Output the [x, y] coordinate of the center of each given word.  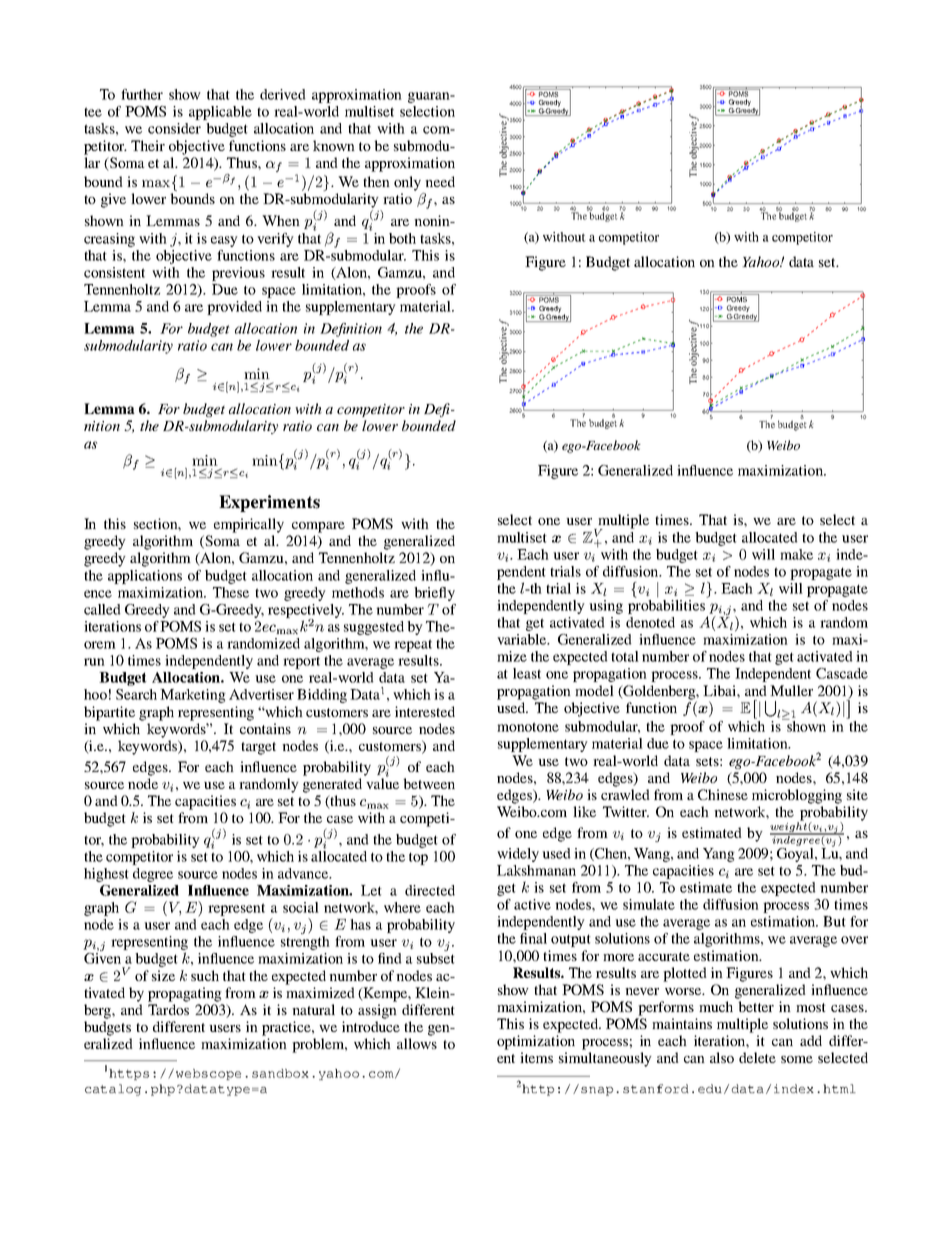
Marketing [193, 696]
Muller [791, 690]
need [440, 181]
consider [174, 128]
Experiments [269, 503]
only [407, 183]
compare [318, 527]
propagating [185, 994]
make [796, 554]
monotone [528, 727]
